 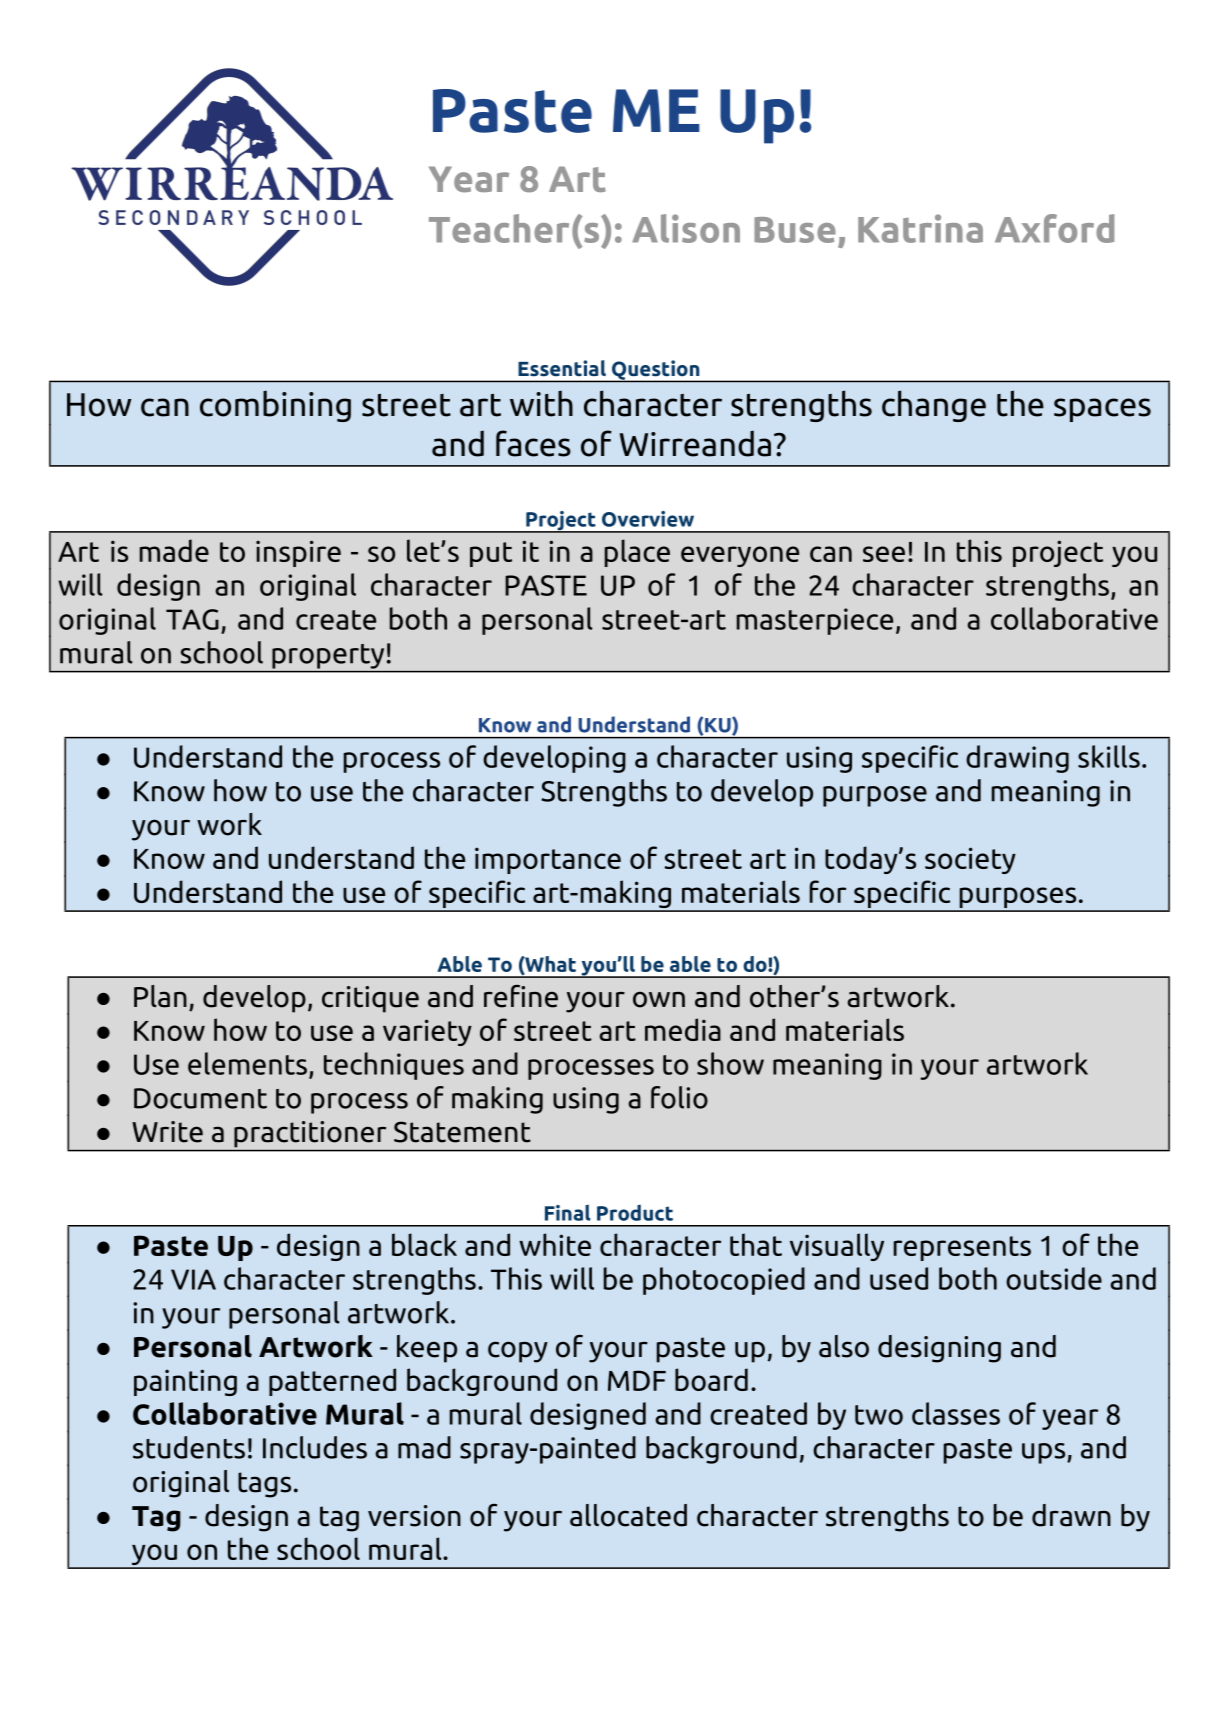 I want to click on critique, so click(x=370, y=999).
